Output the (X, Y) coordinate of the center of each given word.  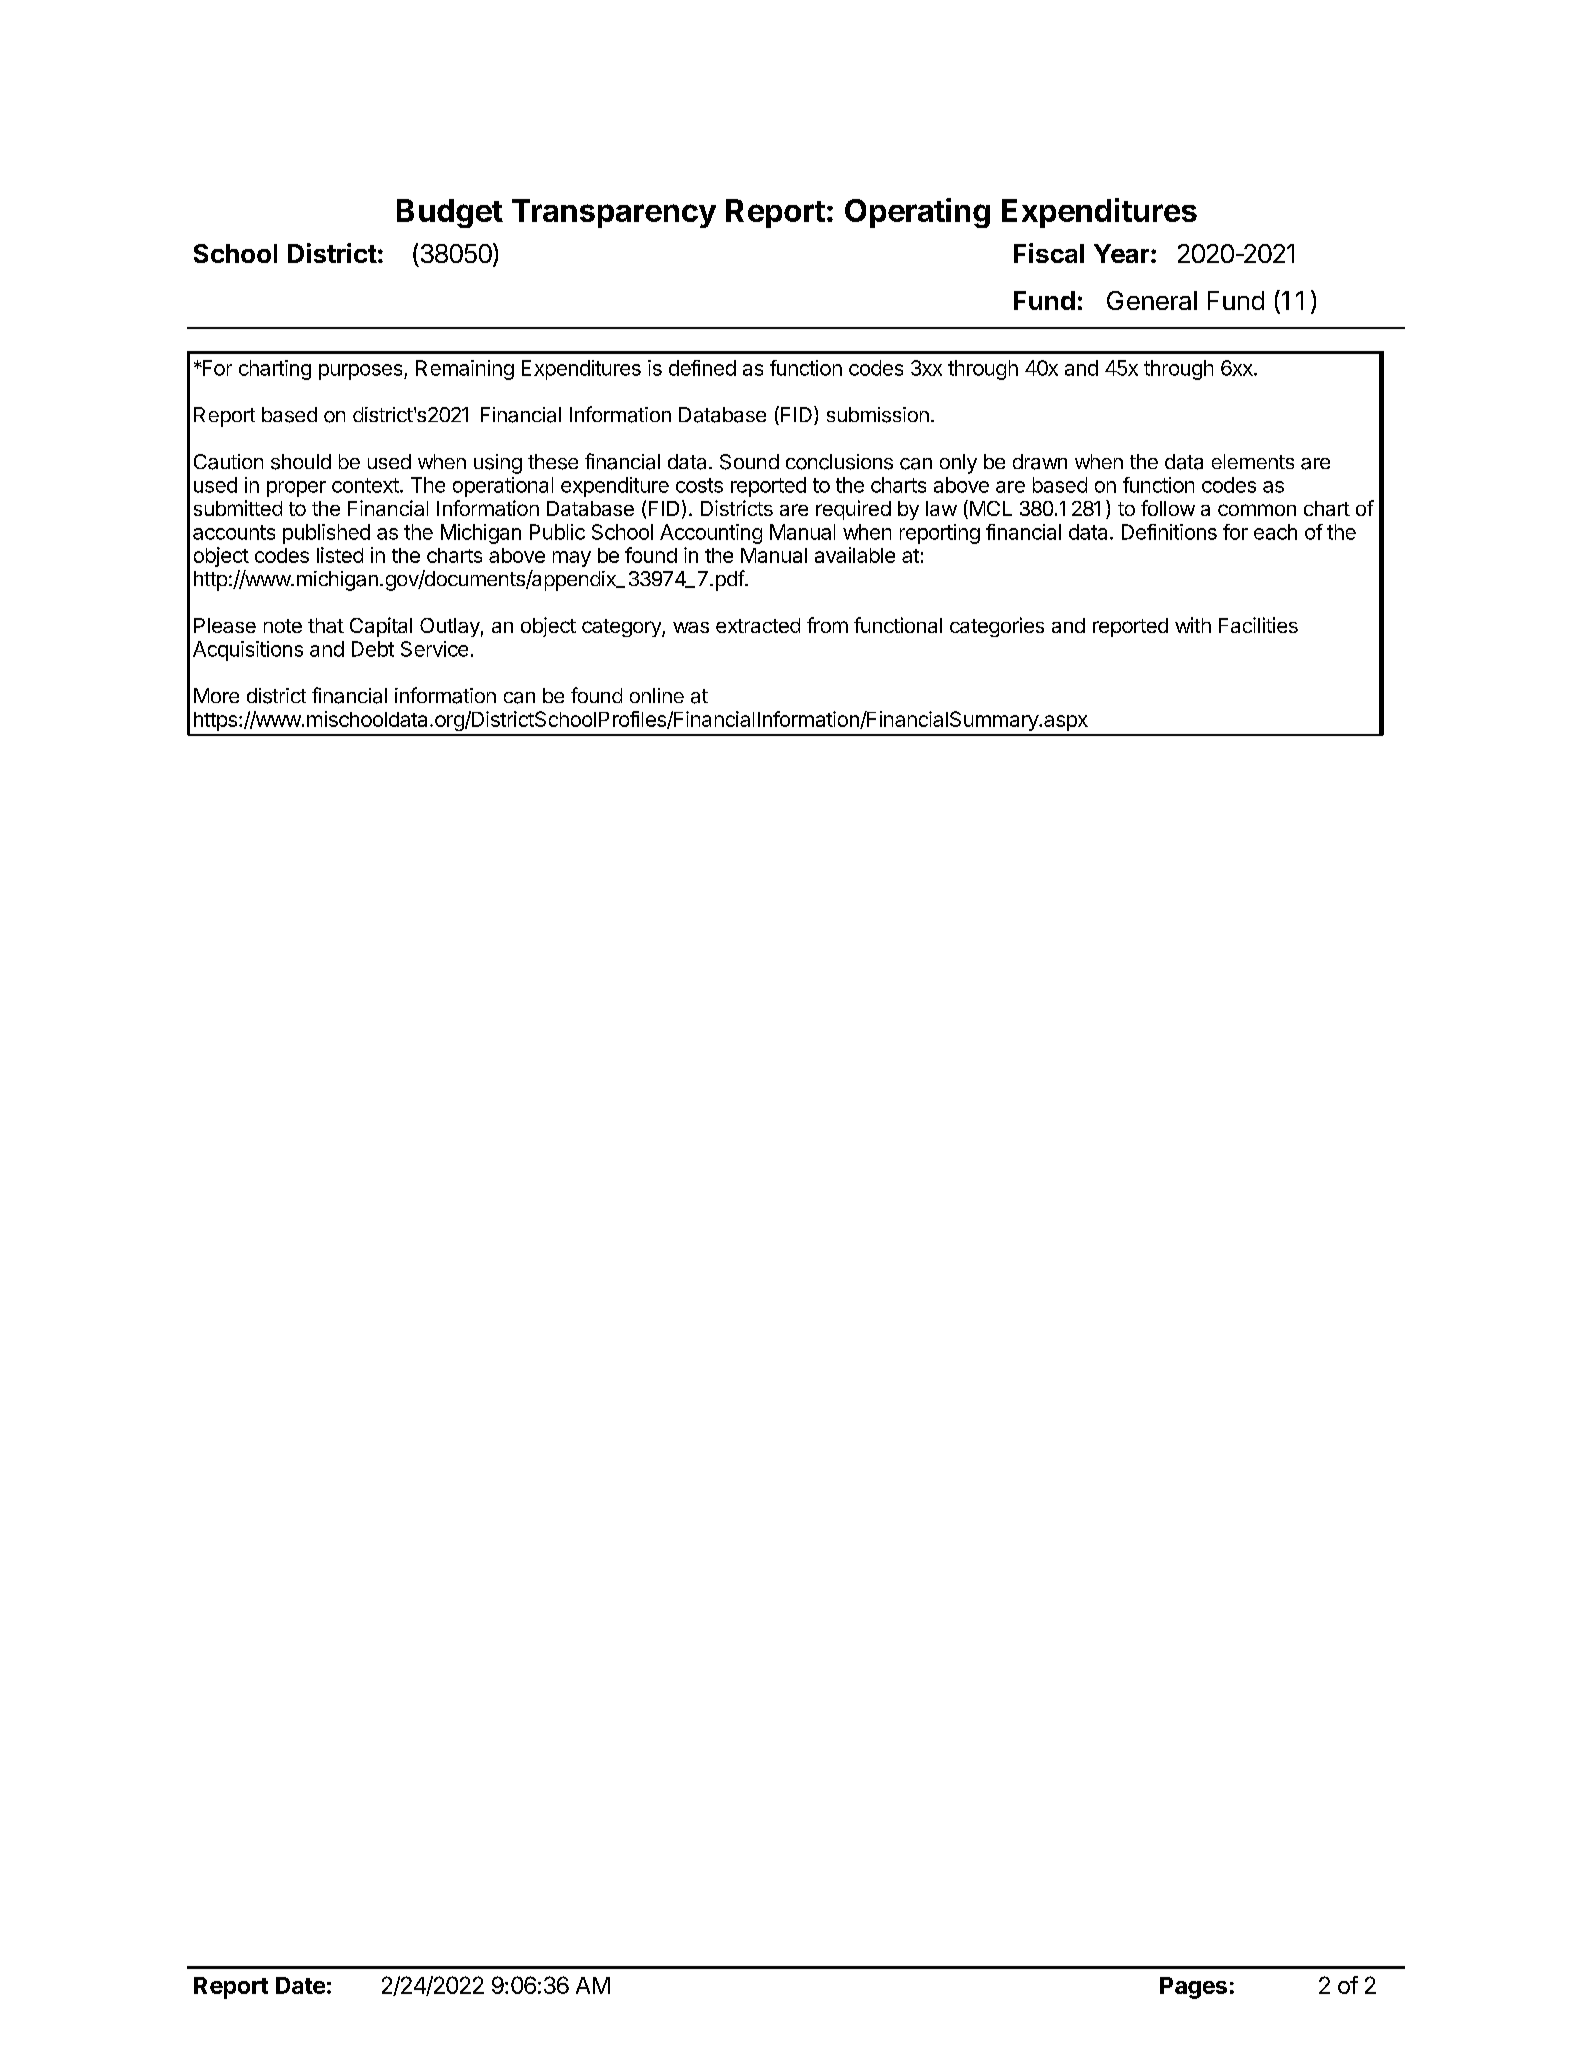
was (691, 627)
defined (702, 368)
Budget (450, 213)
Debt (373, 649)
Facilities (1258, 625)
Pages (1193, 1988)
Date (300, 1985)
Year (1121, 253)
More (216, 695)
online (657, 695)
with (1193, 625)
